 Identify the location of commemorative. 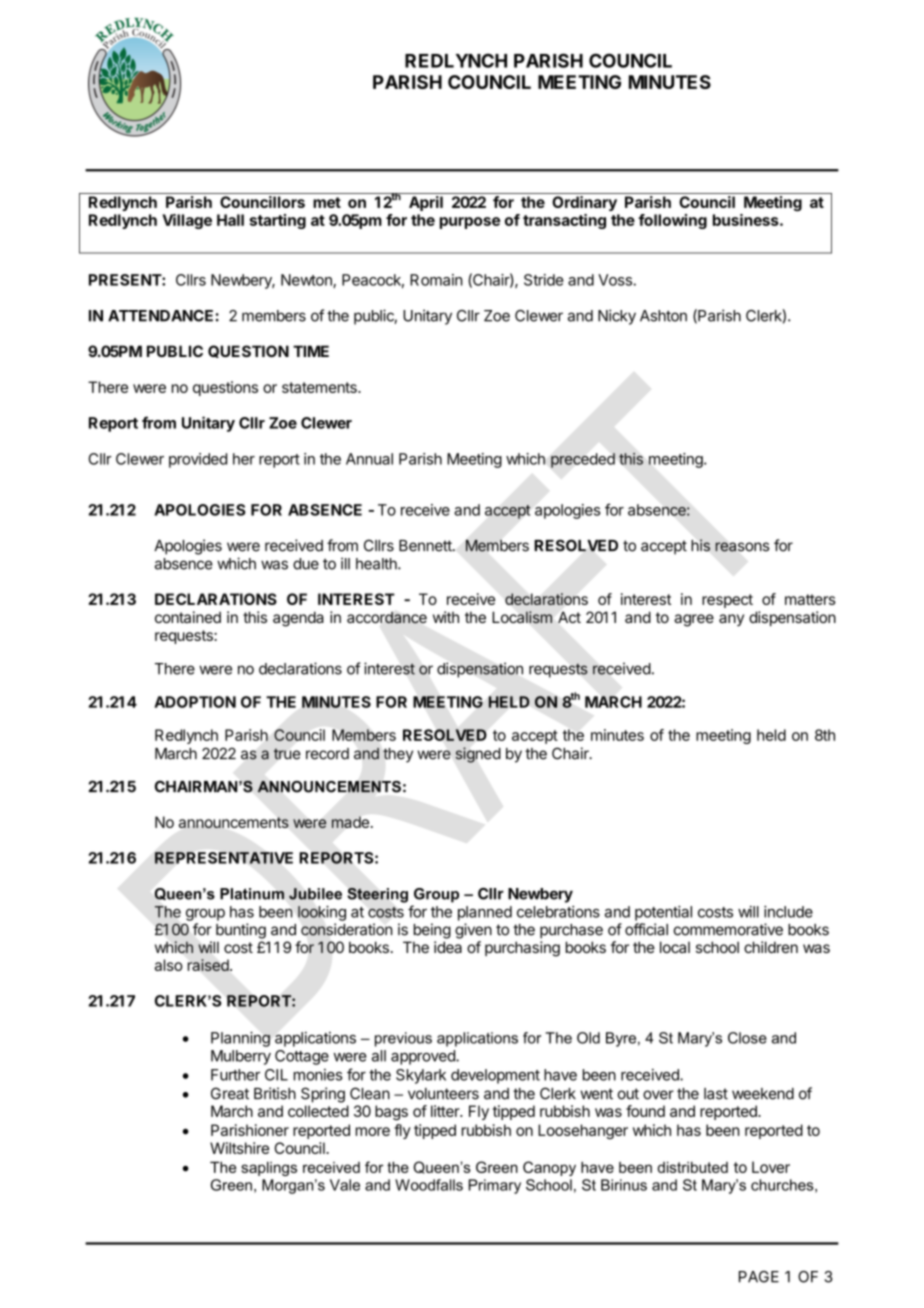
(728, 929).
